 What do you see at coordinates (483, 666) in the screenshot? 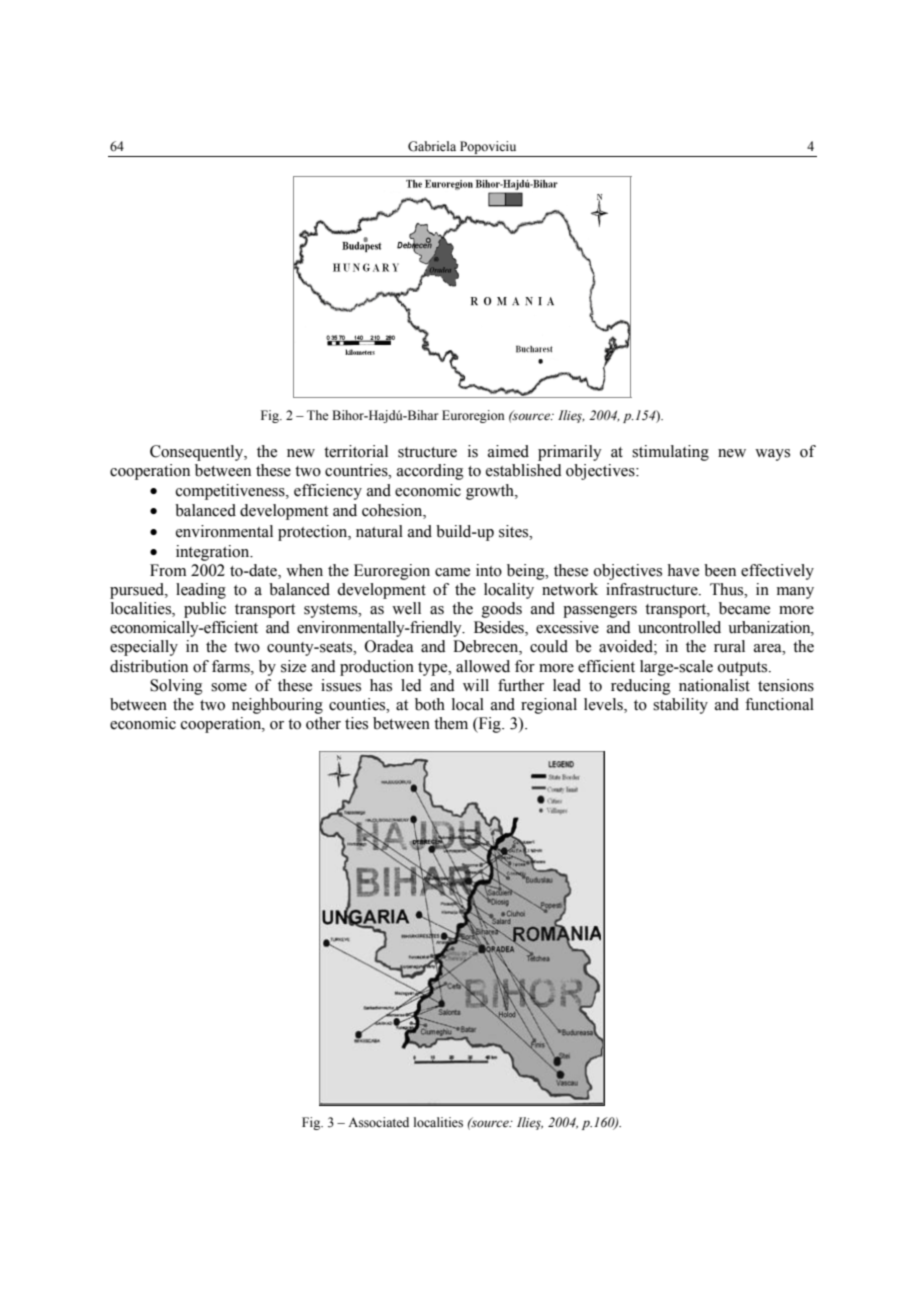
I see `allowed` at bounding box center [483, 666].
